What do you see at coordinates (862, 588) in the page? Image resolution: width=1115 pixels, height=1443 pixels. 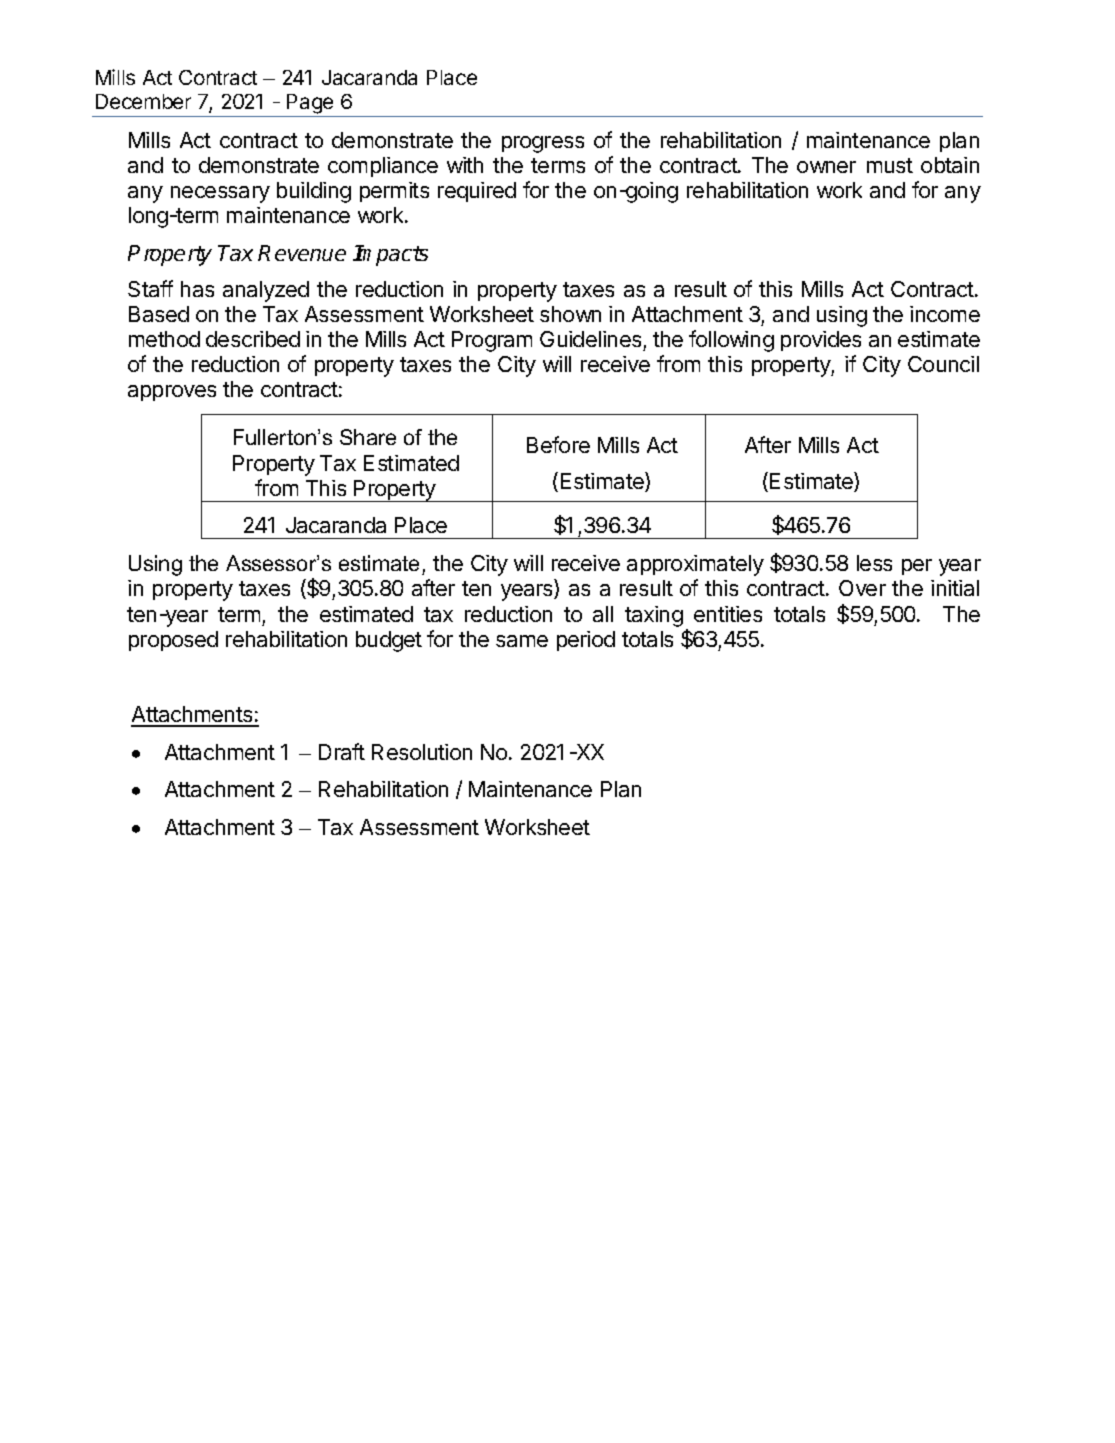 I see `Over` at bounding box center [862, 588].
